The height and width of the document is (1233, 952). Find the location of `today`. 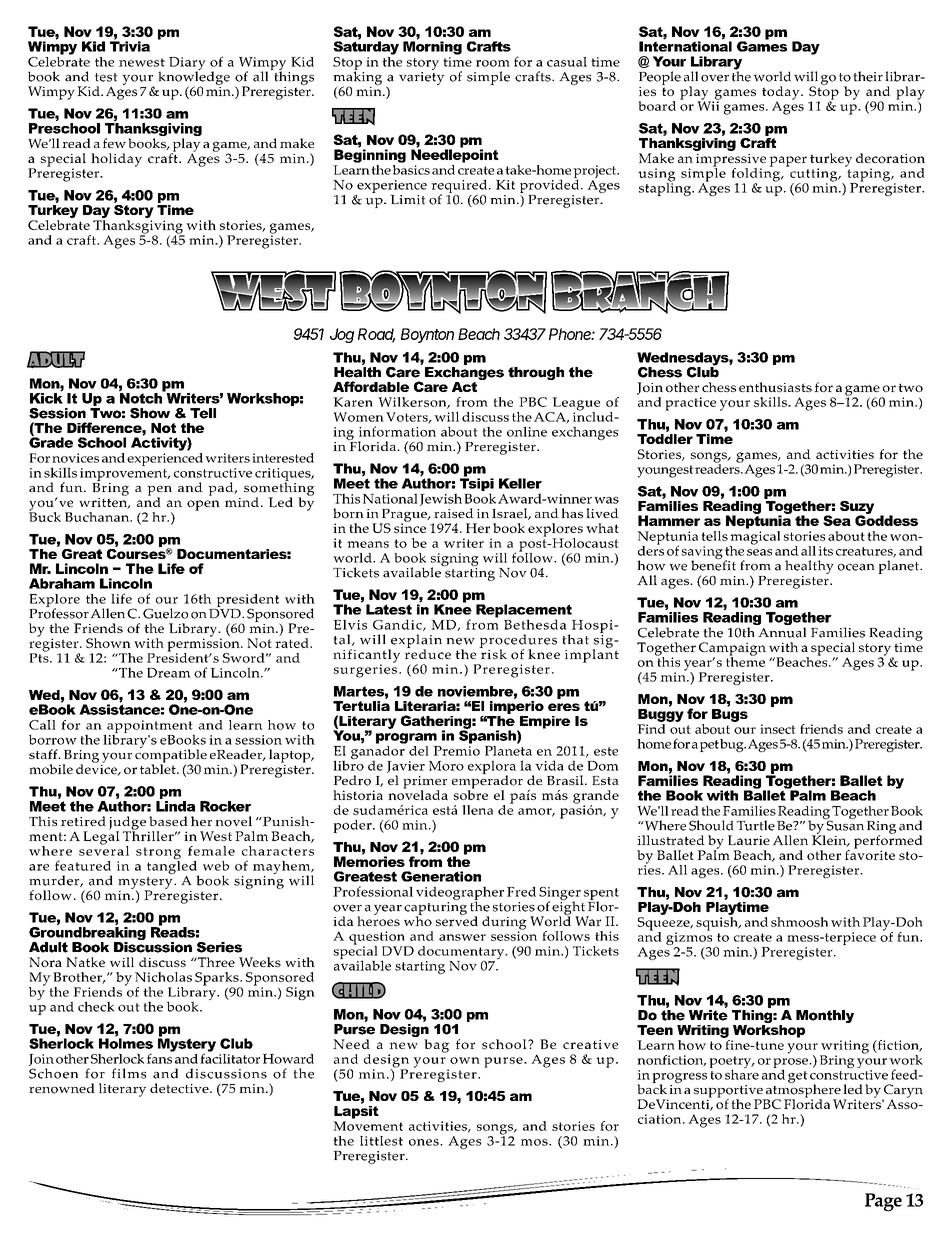

today is located at coordinates (782, 94).
